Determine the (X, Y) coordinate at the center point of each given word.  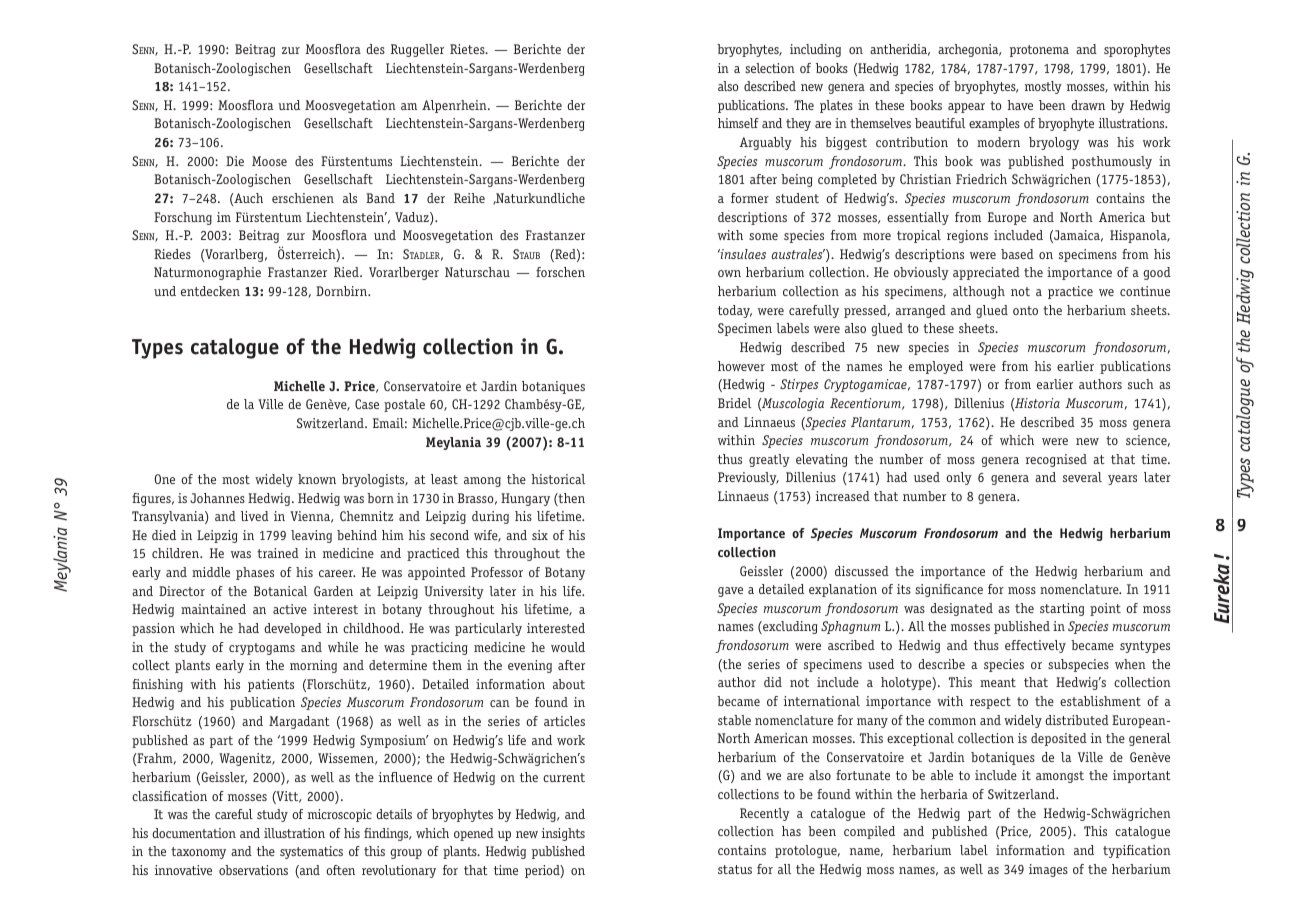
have (1020, 105)
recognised (1056, 460)
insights (563, 834)
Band (380, 198)
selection (770, 68)
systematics (311, 852)
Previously (748, 478)
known (317, 479)
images (1048, 870)
